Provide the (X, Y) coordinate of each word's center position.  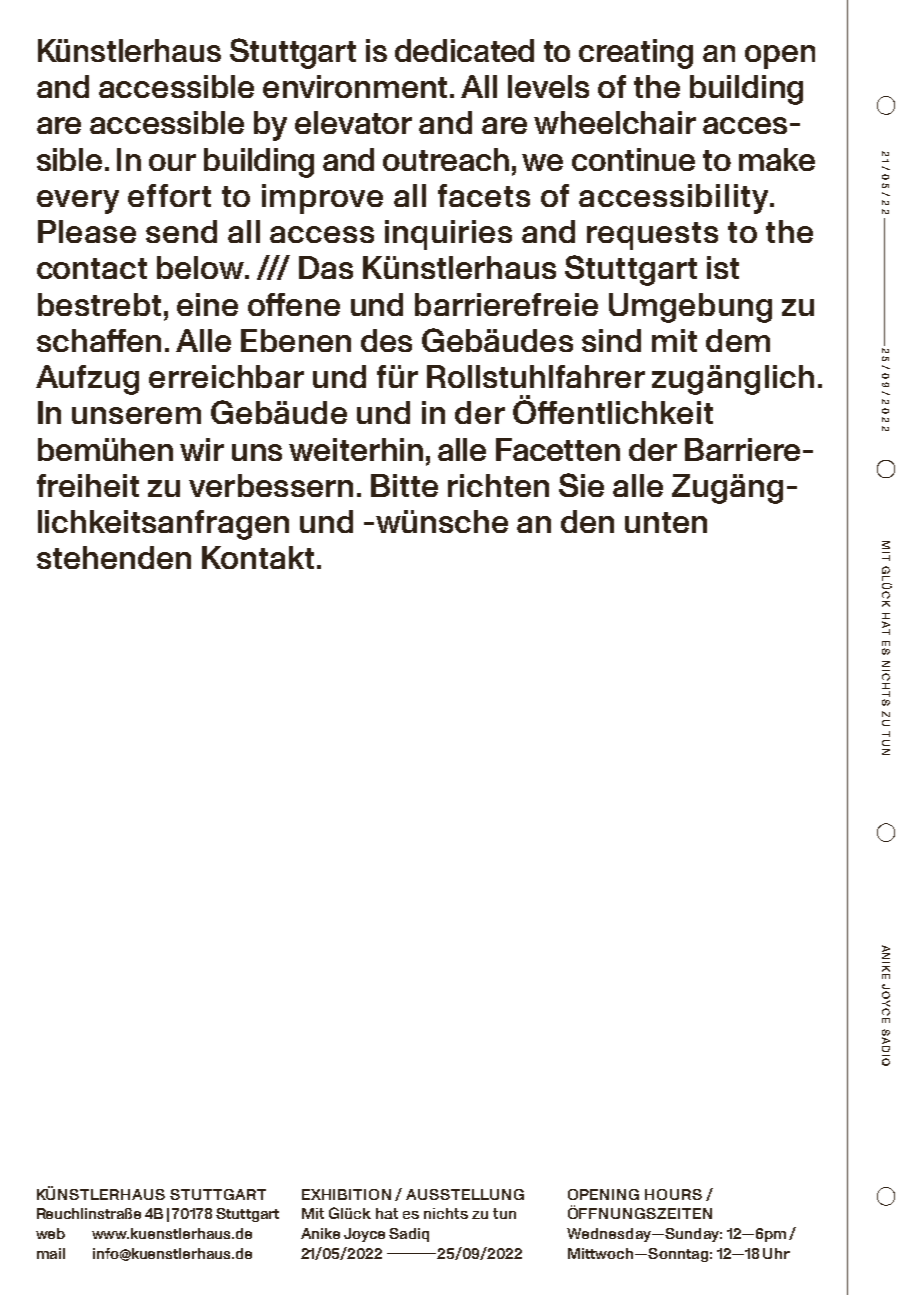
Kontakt (258, 557)
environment (357, 86)
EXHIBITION (346, 1194)
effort (169, 195)
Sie (581, 485)
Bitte (404, 485)
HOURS (673, 1194)
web (50, 1233)
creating (636, 54)
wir (202, 449)
